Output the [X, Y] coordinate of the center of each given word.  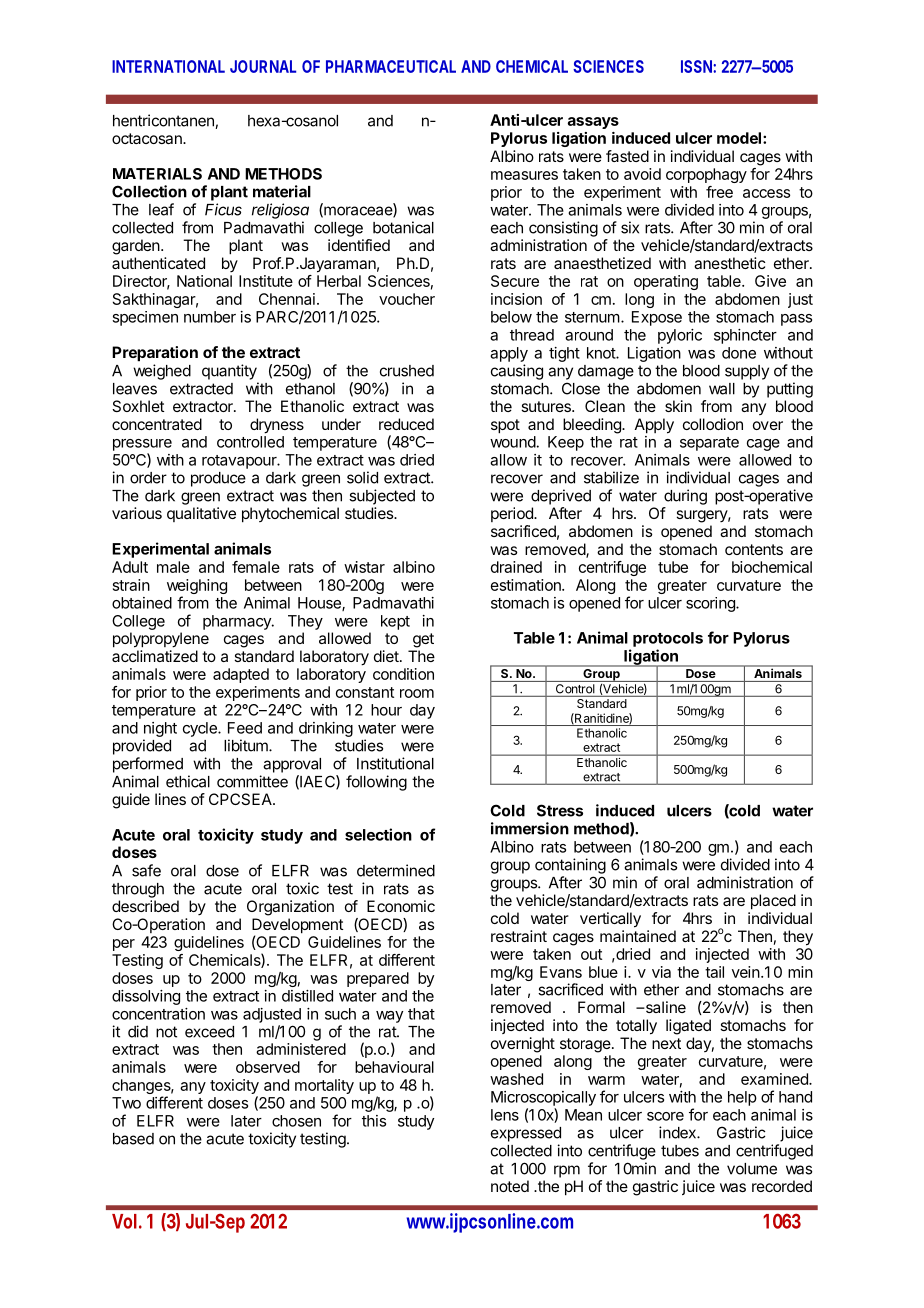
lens [505, 1115]
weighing [197, 588]
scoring [711, 604]
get [423, 640]
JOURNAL [263, 66]
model [739, 138]
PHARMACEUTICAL [391, 66]
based [133, 1139]
